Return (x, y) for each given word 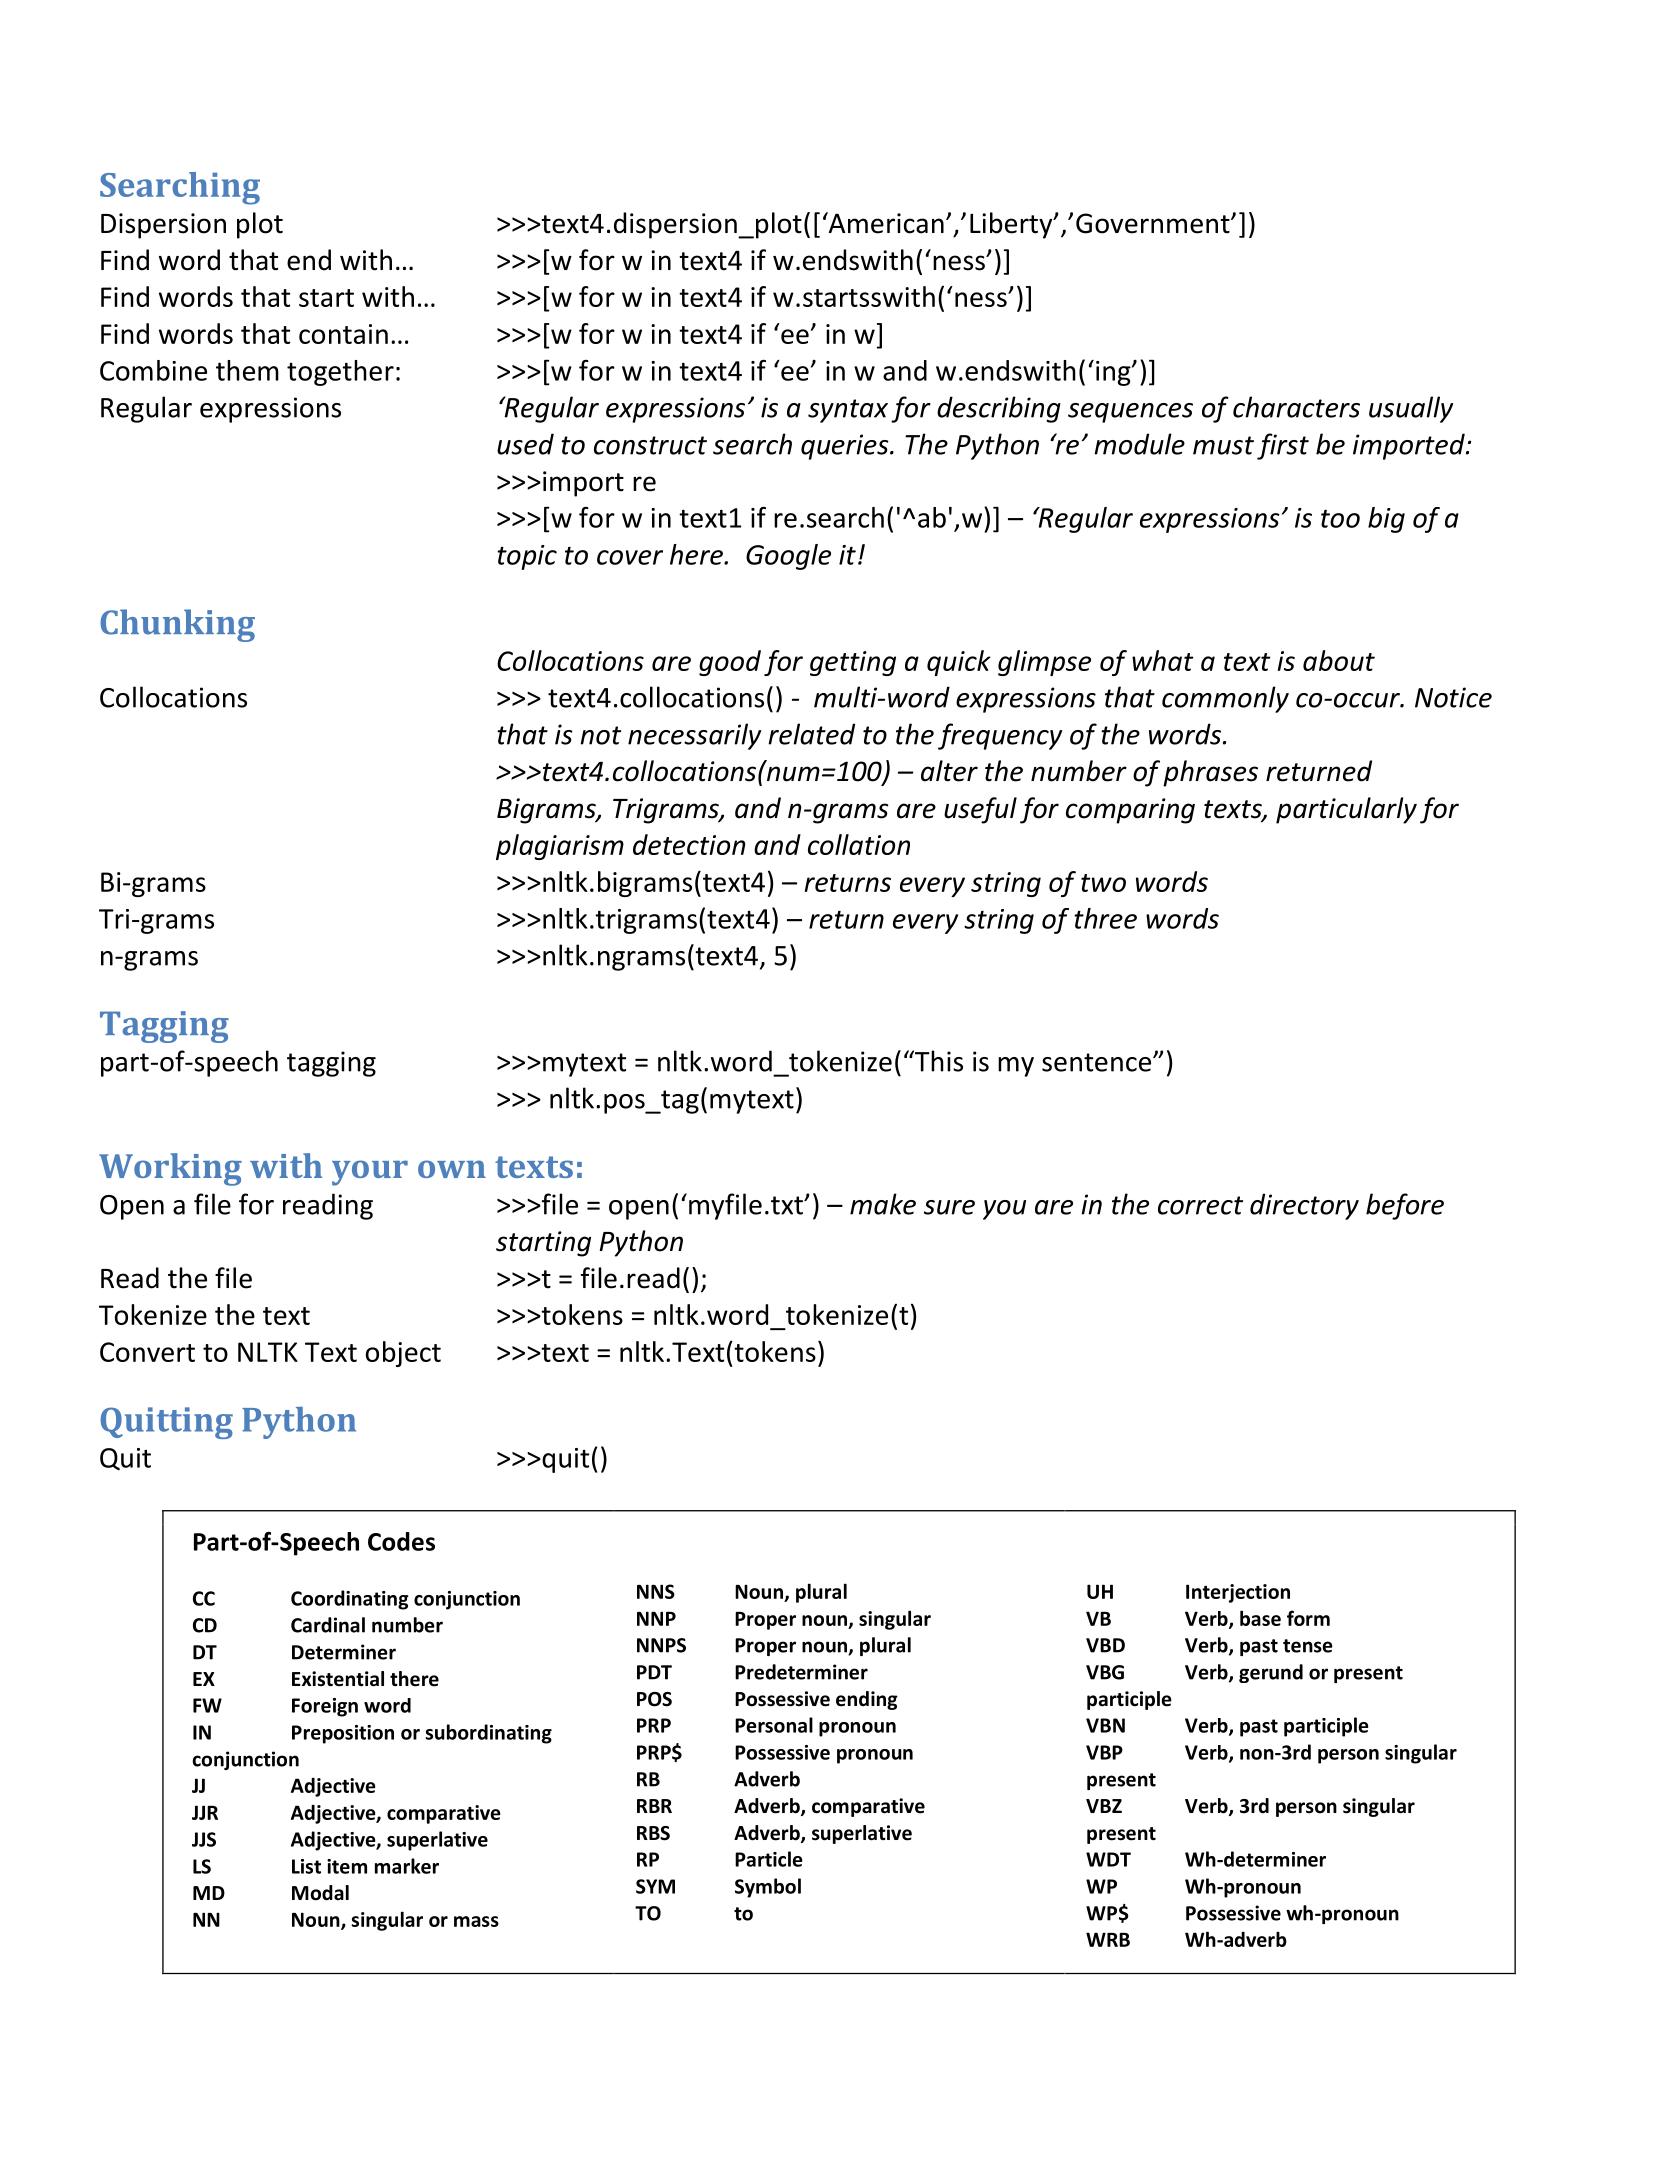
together (340, 373)
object (403, 1354)
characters (1296, 407)
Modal (320, 1893)
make (883, 1204)
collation (859, 844)
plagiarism (560, 847)
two (1103, 883)
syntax (848, 411)
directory (1304, 1206)
